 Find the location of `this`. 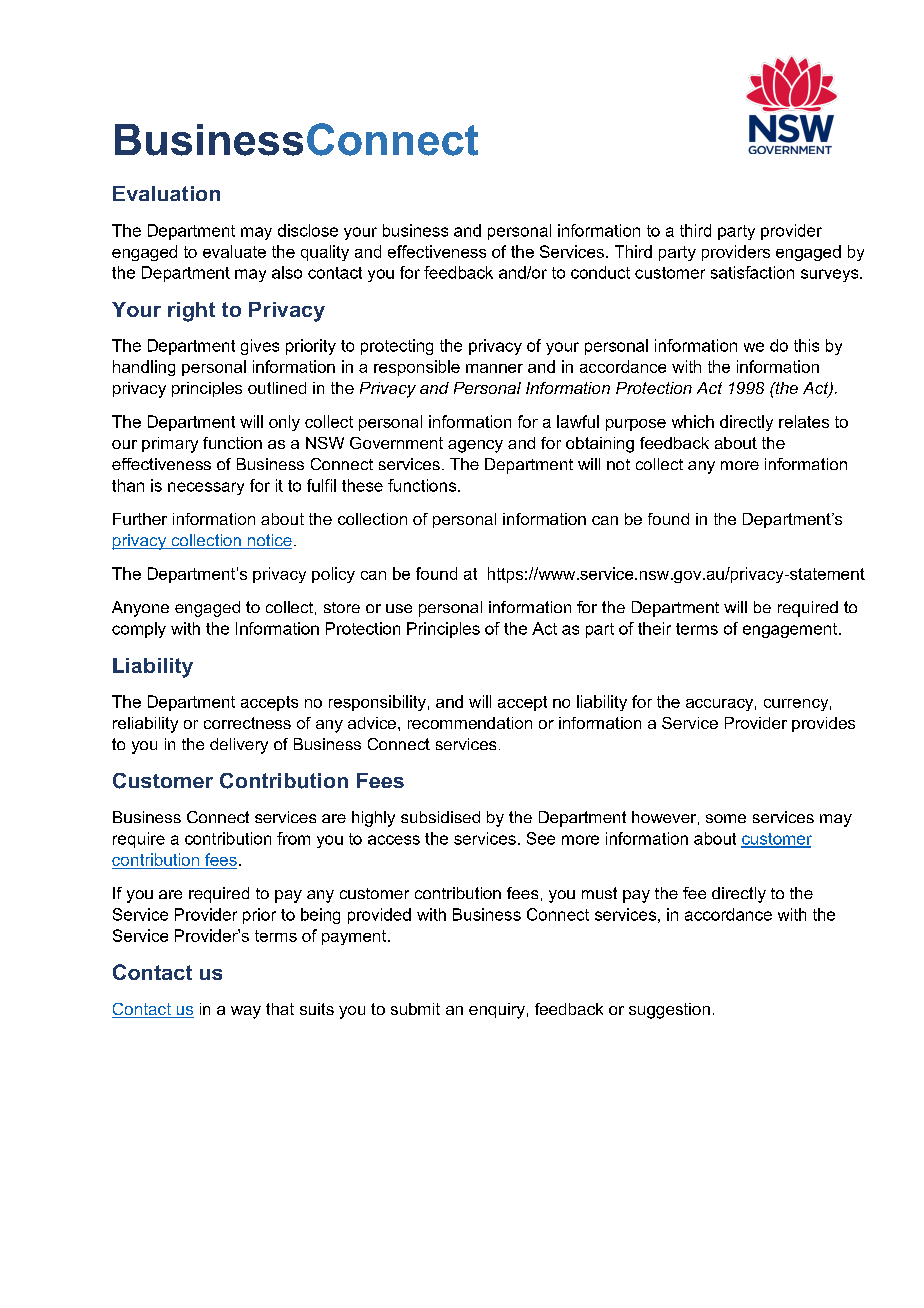

this is located at coordinates (806, 345).
